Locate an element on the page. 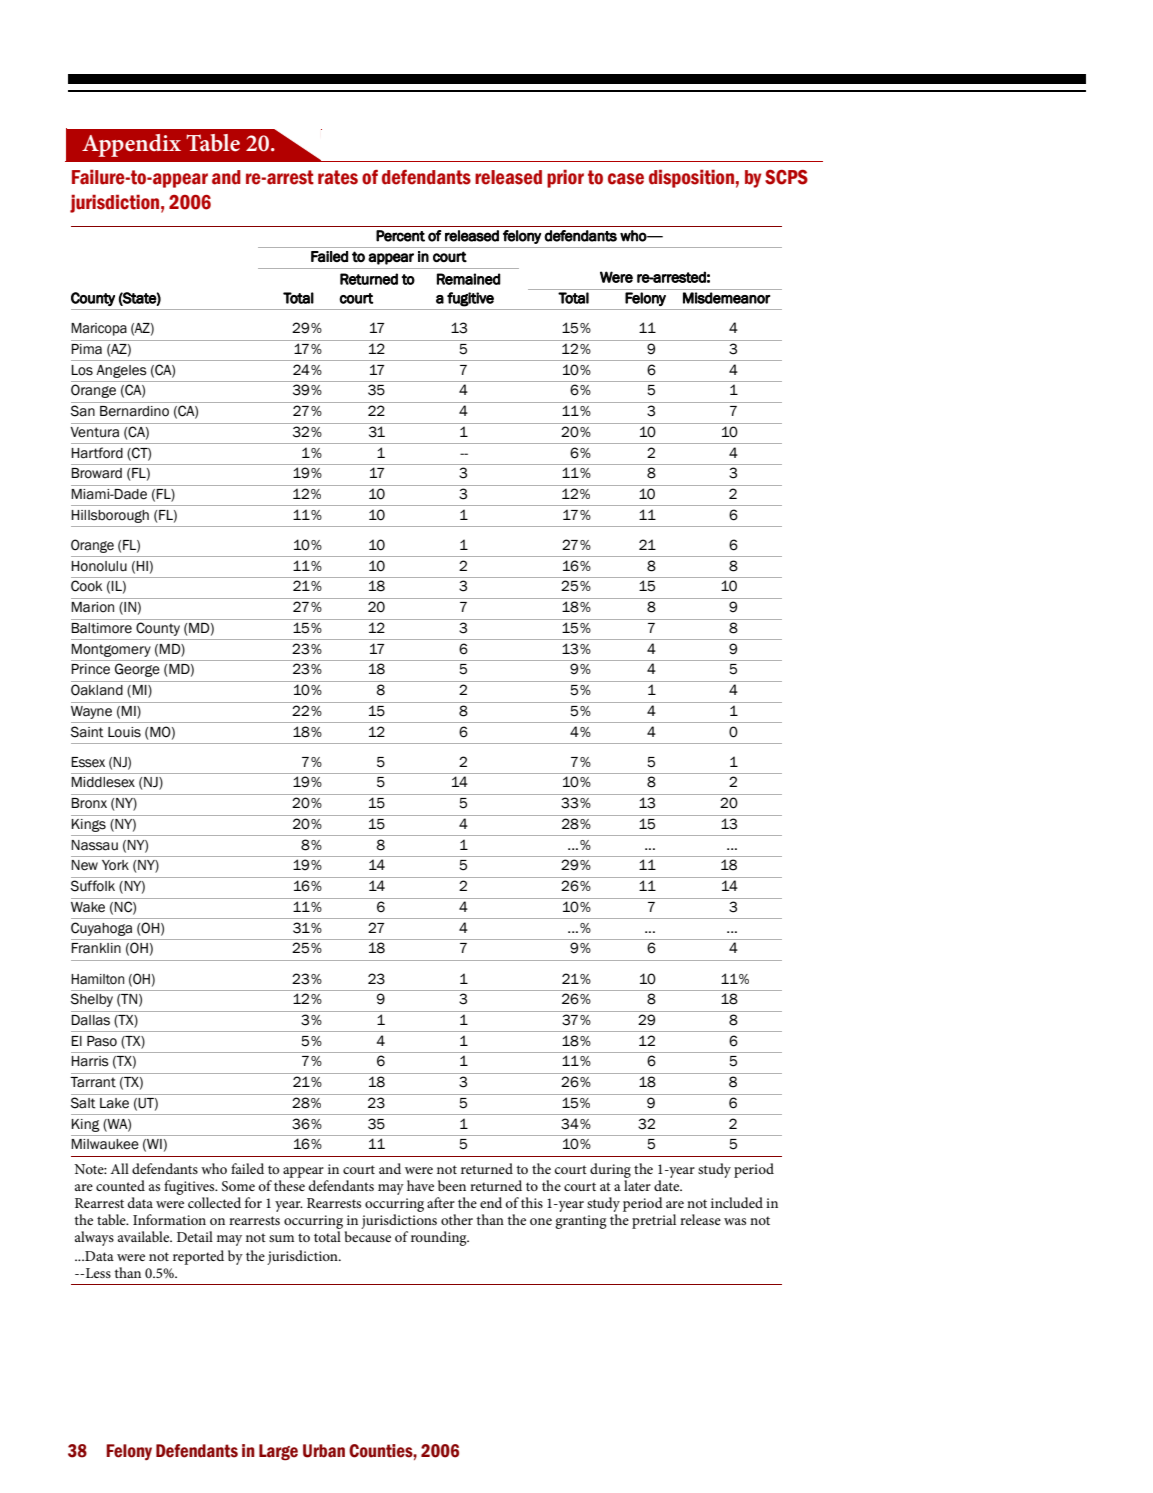 Image resolution: width=1153 pixels, height=1493 pixels. Middlesex is located at coordinates (103, 782).
